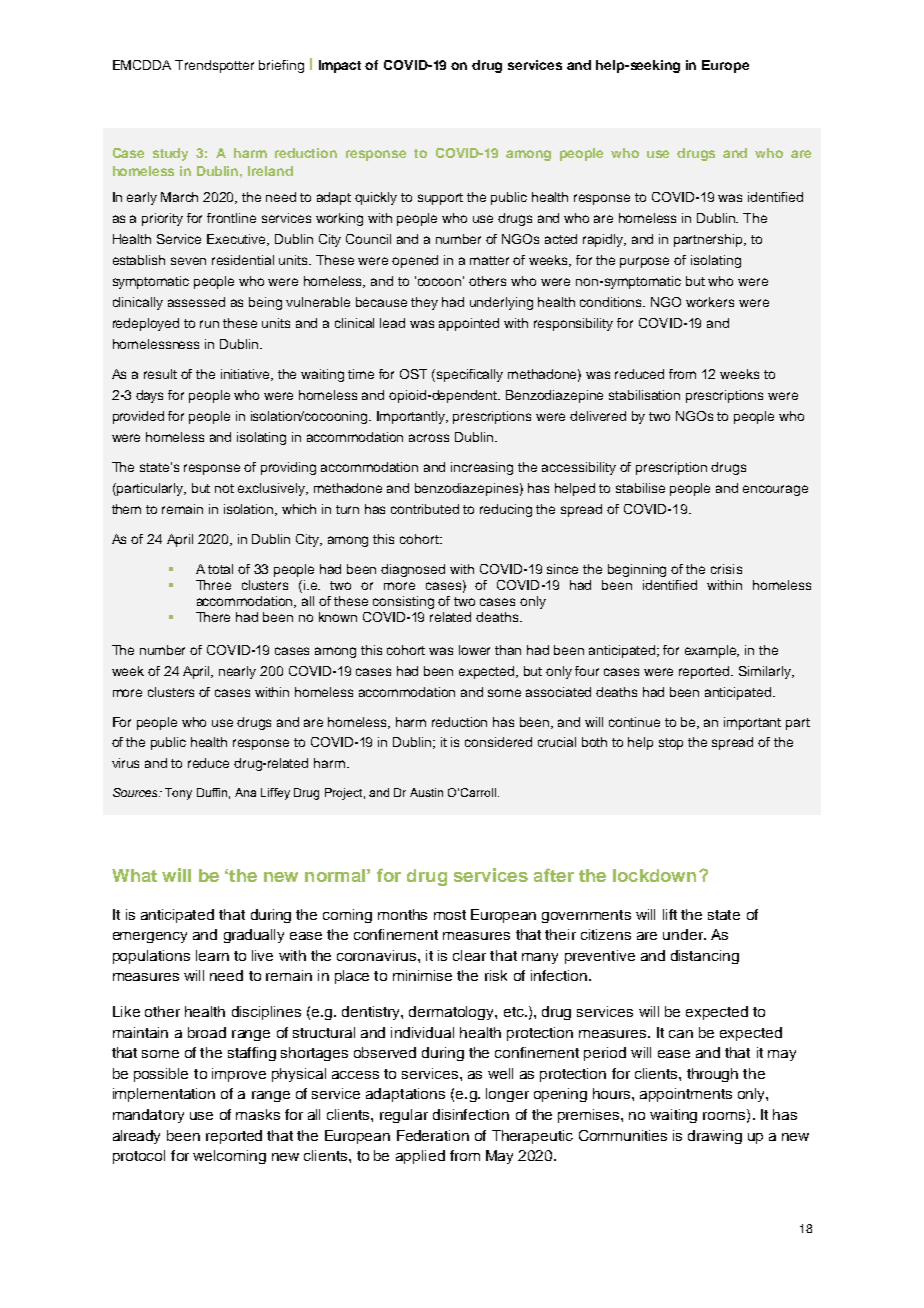 This screenshot has width=924, height=1308. Describe the element at coordinates (403, 602) in the screenshot. I see `consisting` at that location.
